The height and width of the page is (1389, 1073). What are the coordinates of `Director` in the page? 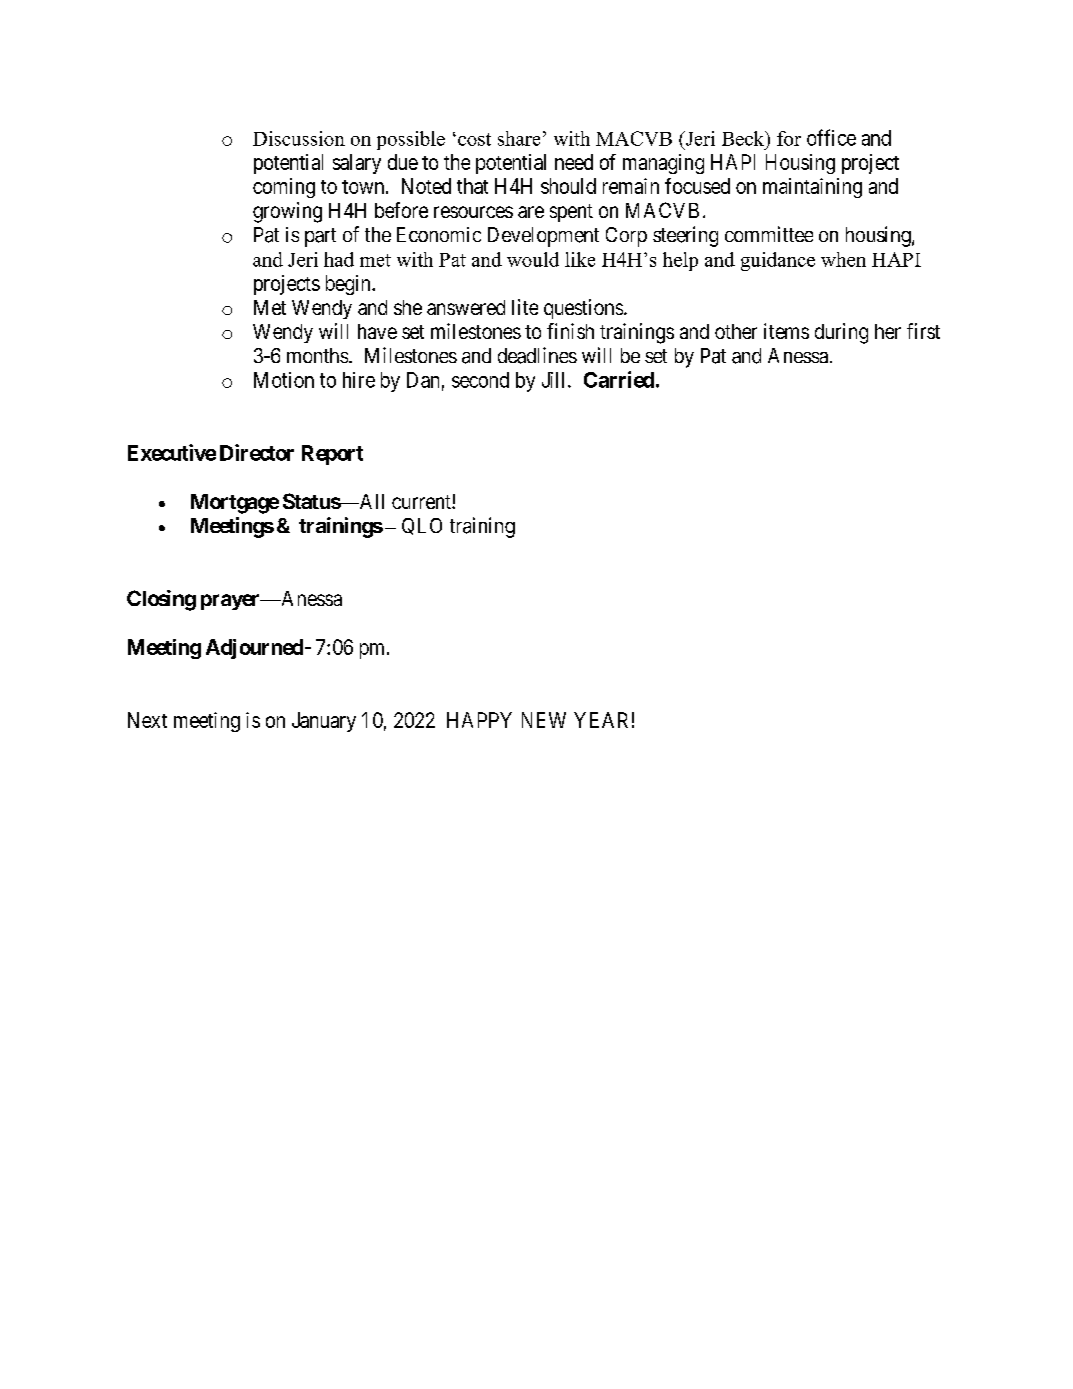 It's located at (257, 452).
